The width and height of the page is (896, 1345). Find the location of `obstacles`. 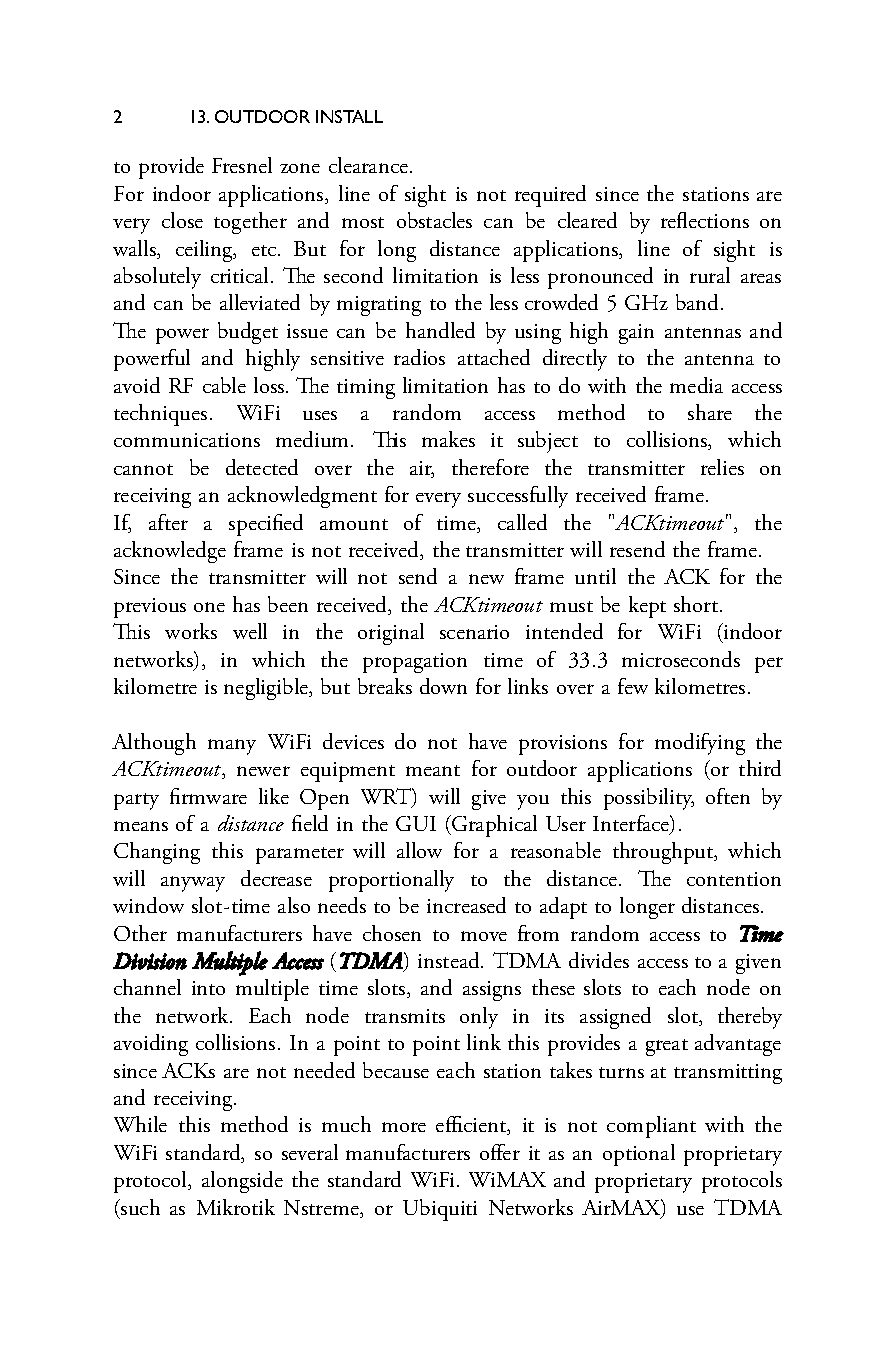

obstacles is located at coordinates (434, 220).
